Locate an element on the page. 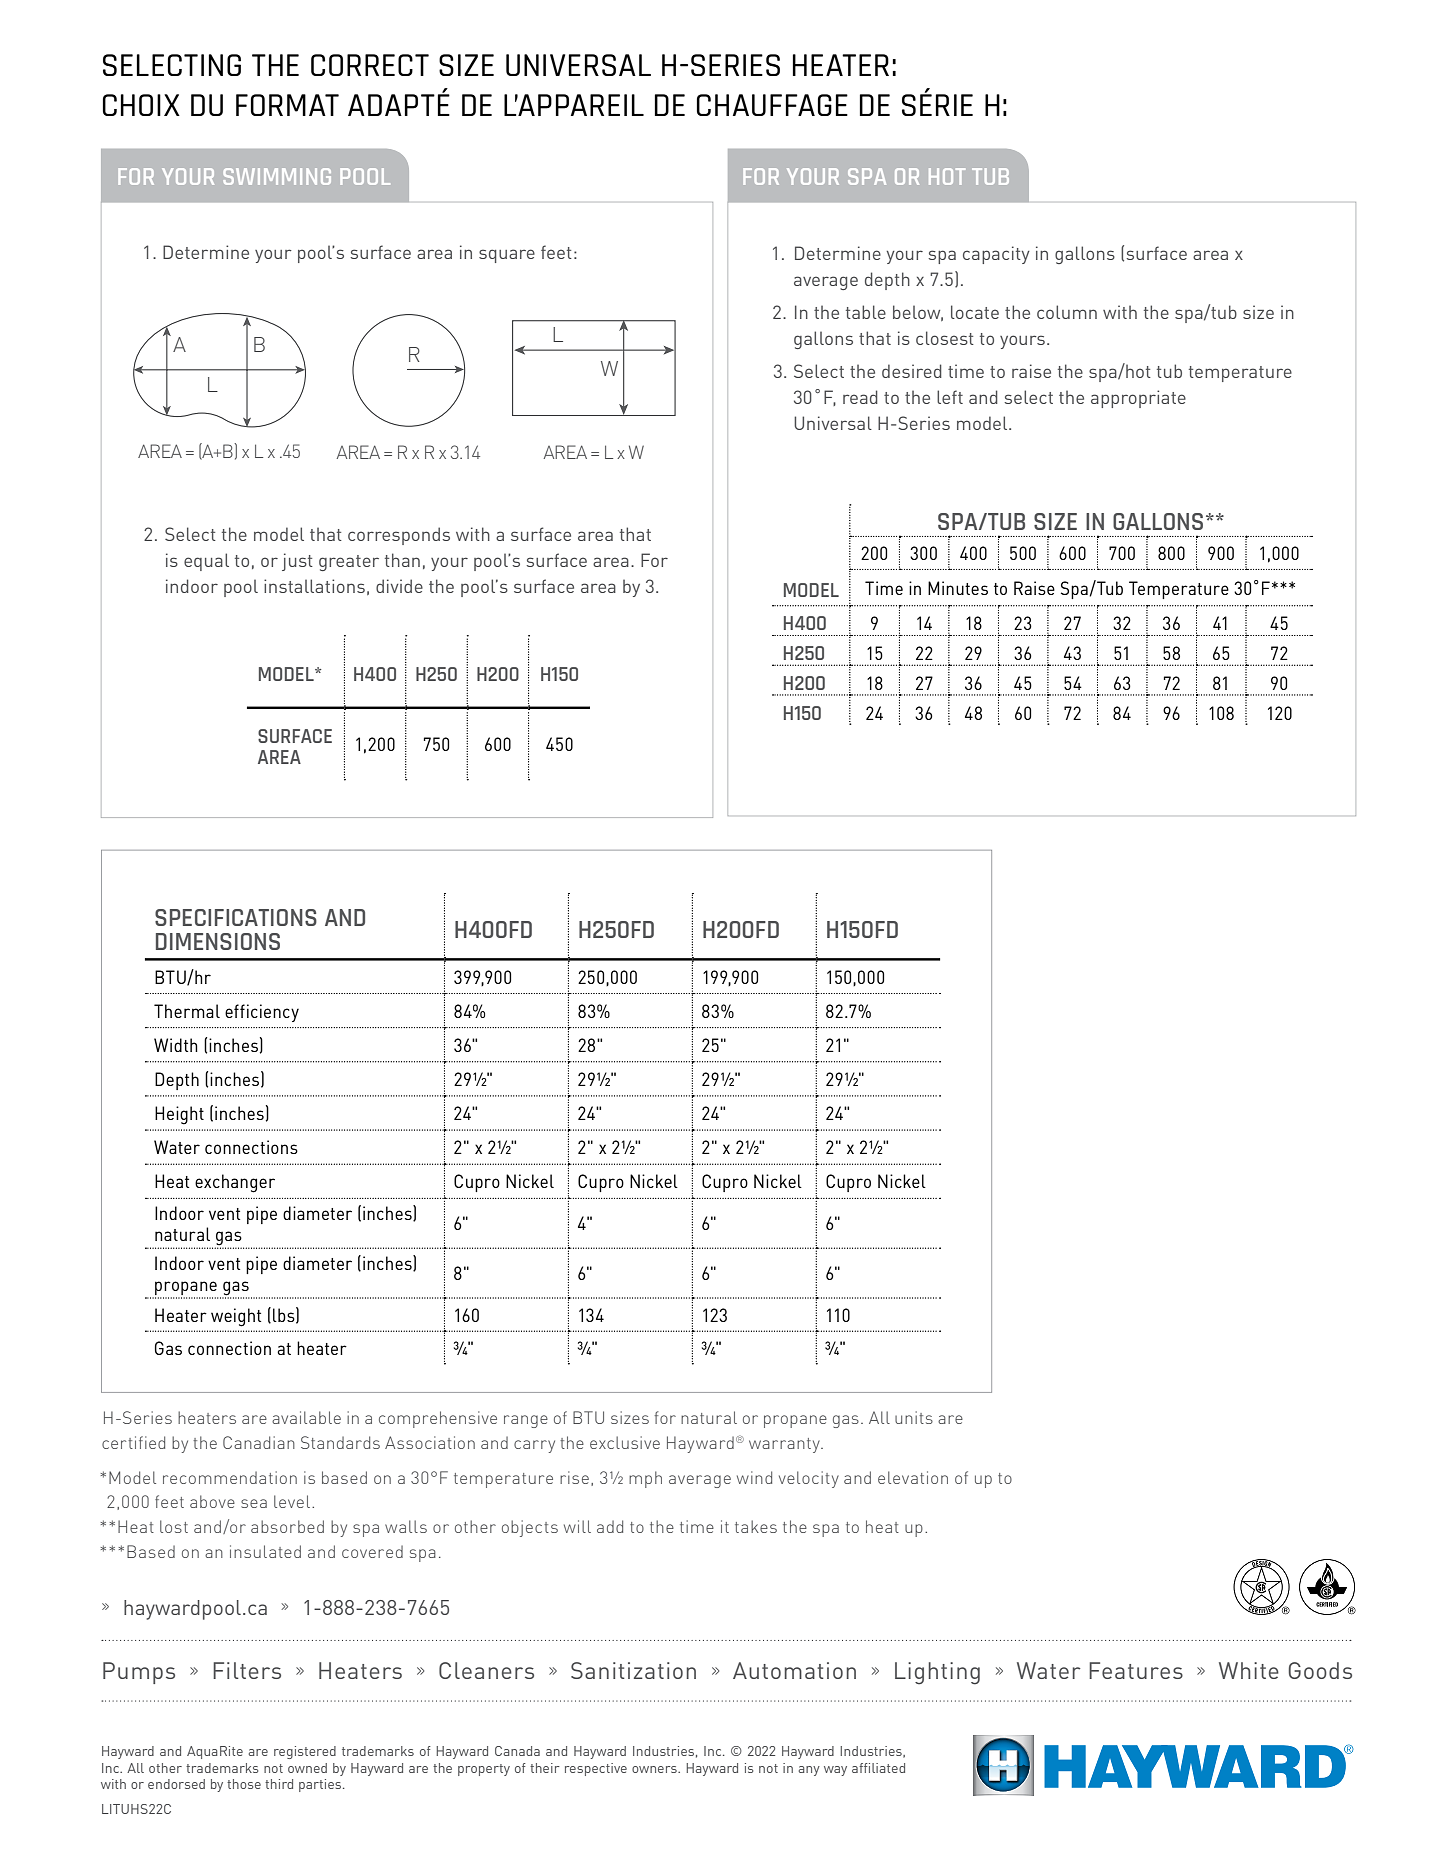 The height and width of the document is (1862, 1439). square is located at coordinates (507, 256).
